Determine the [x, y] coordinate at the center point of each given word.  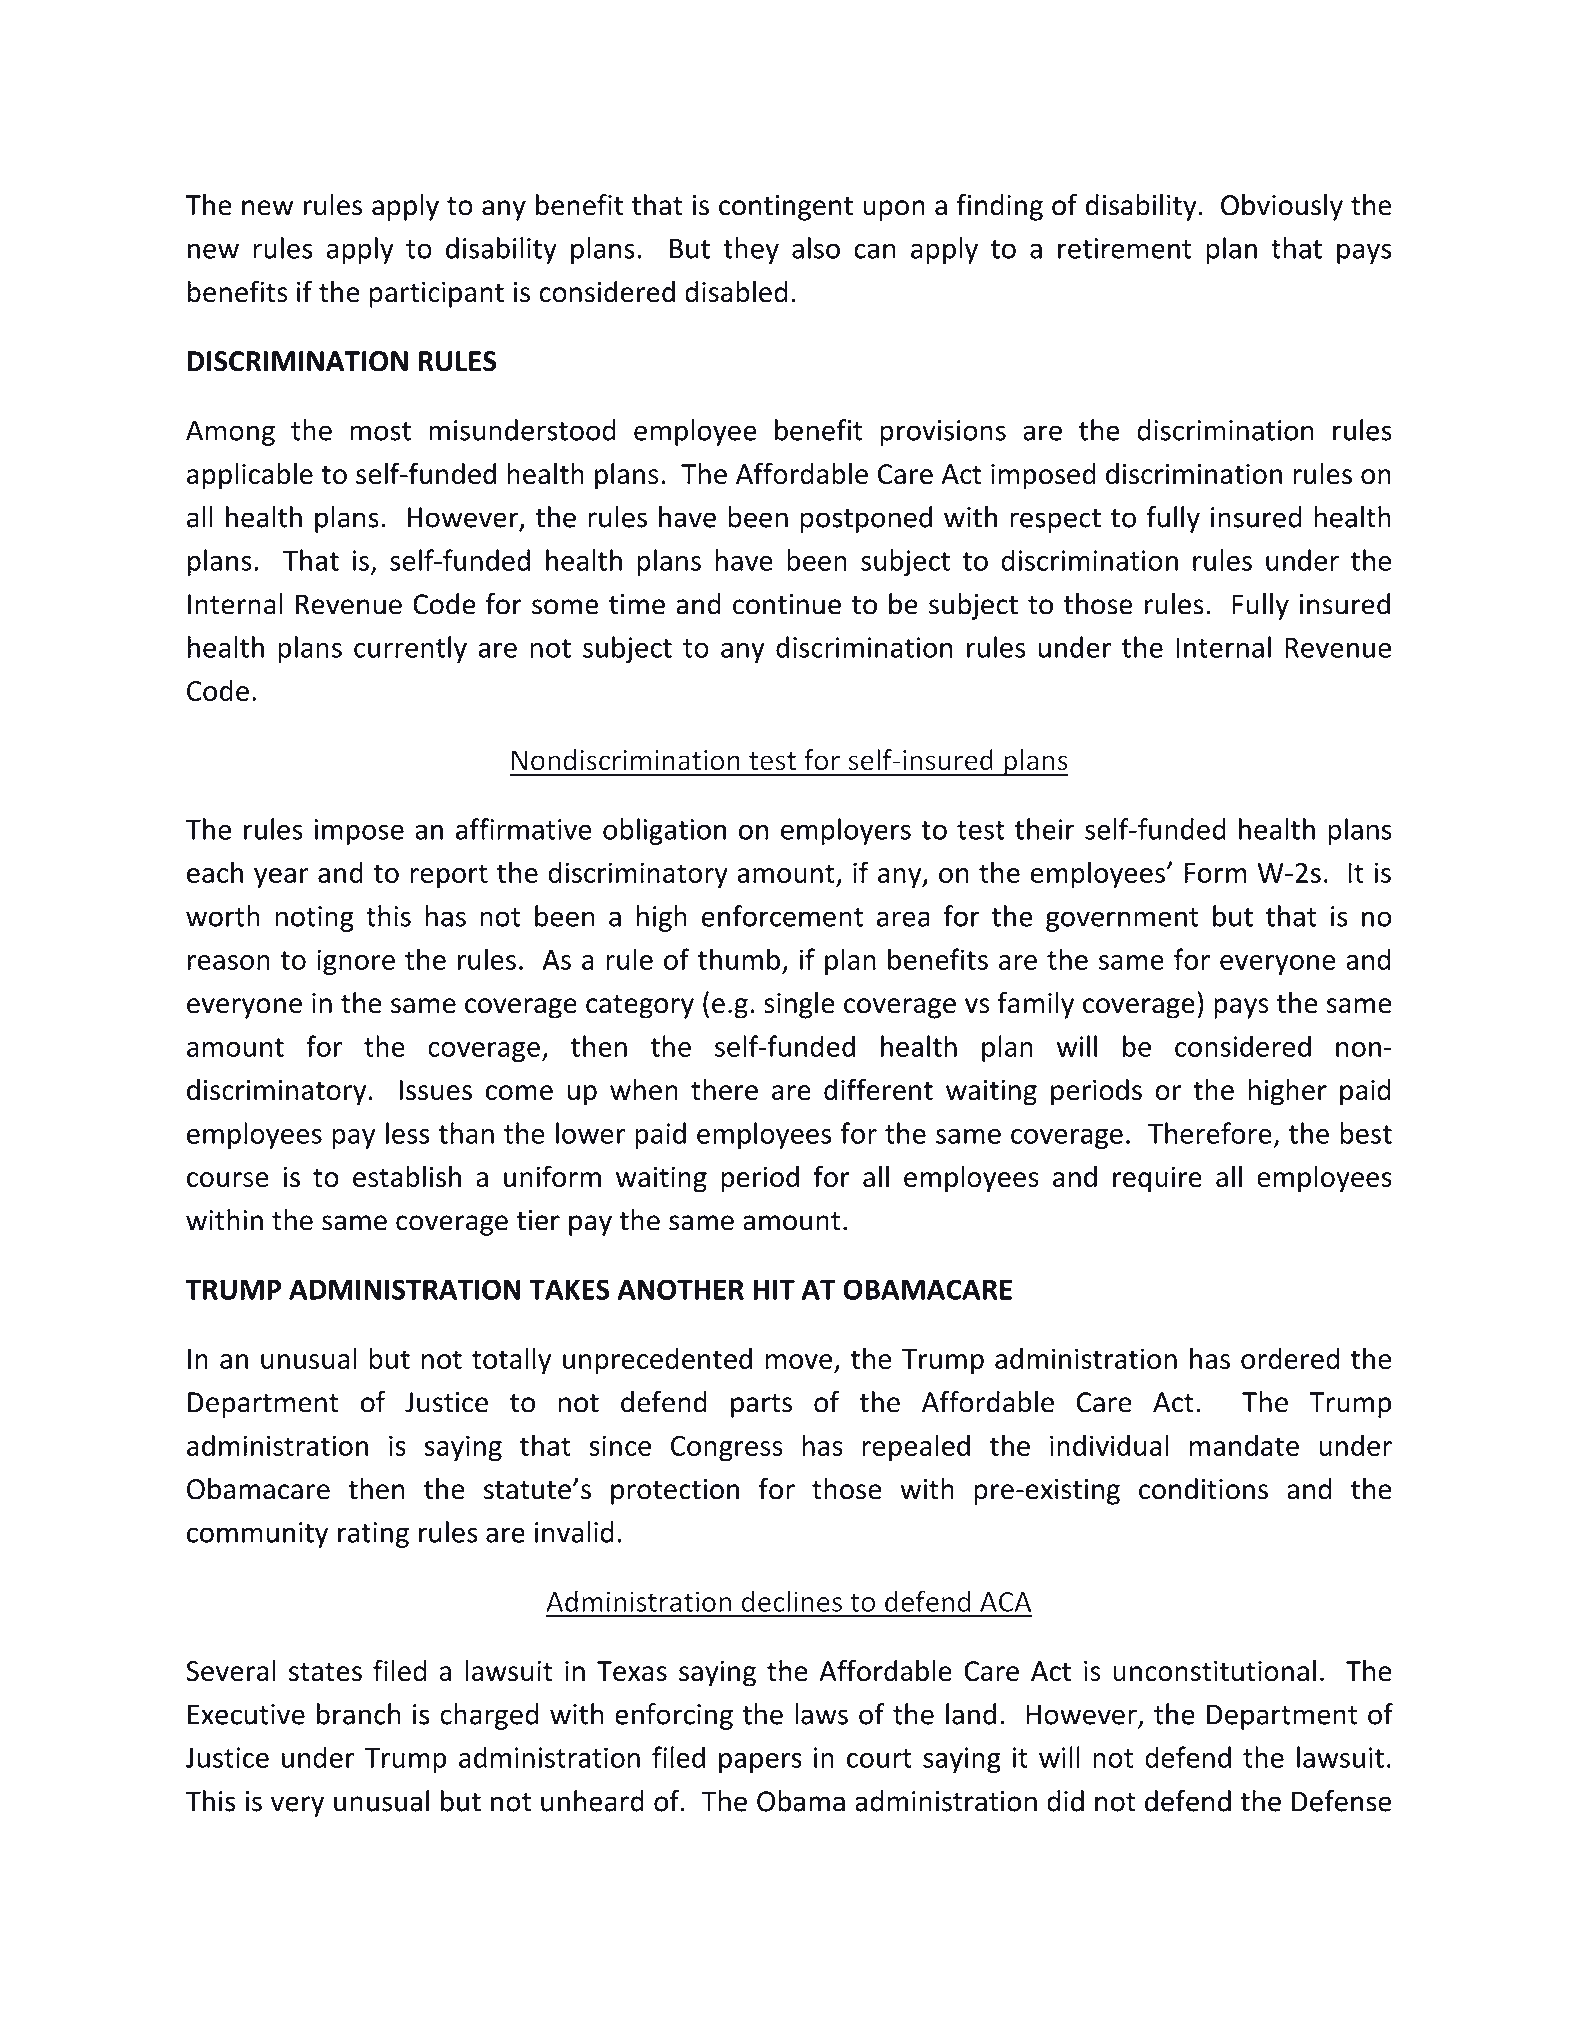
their [1045, 829]
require [1157, 1179]
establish [407, 1176]
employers [846, 831]
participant [437, 295]
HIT [774, 1289]
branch [359, 1714]
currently [410, 649]
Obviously [1282, 207]
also [816, 248]
